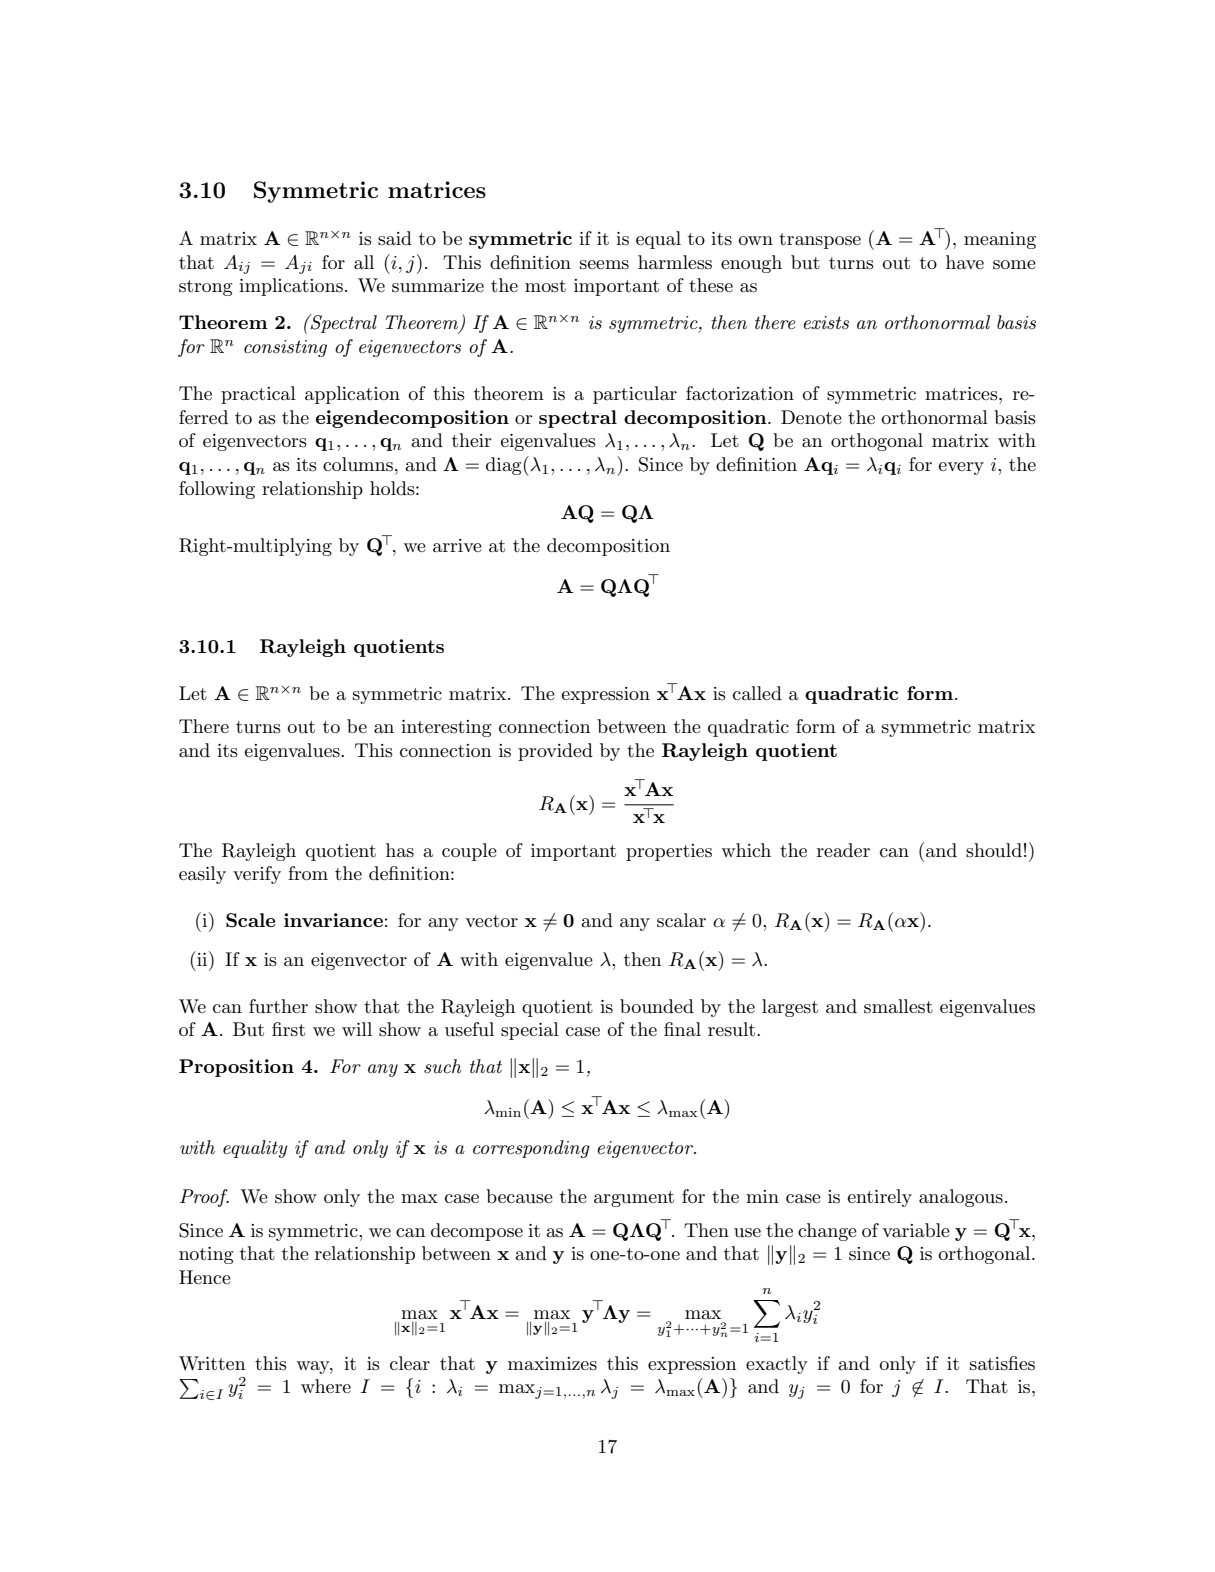  What do you see at coordinates (308, 873) in the screenshot?
I see `from` at bounding box center [308, 873].
